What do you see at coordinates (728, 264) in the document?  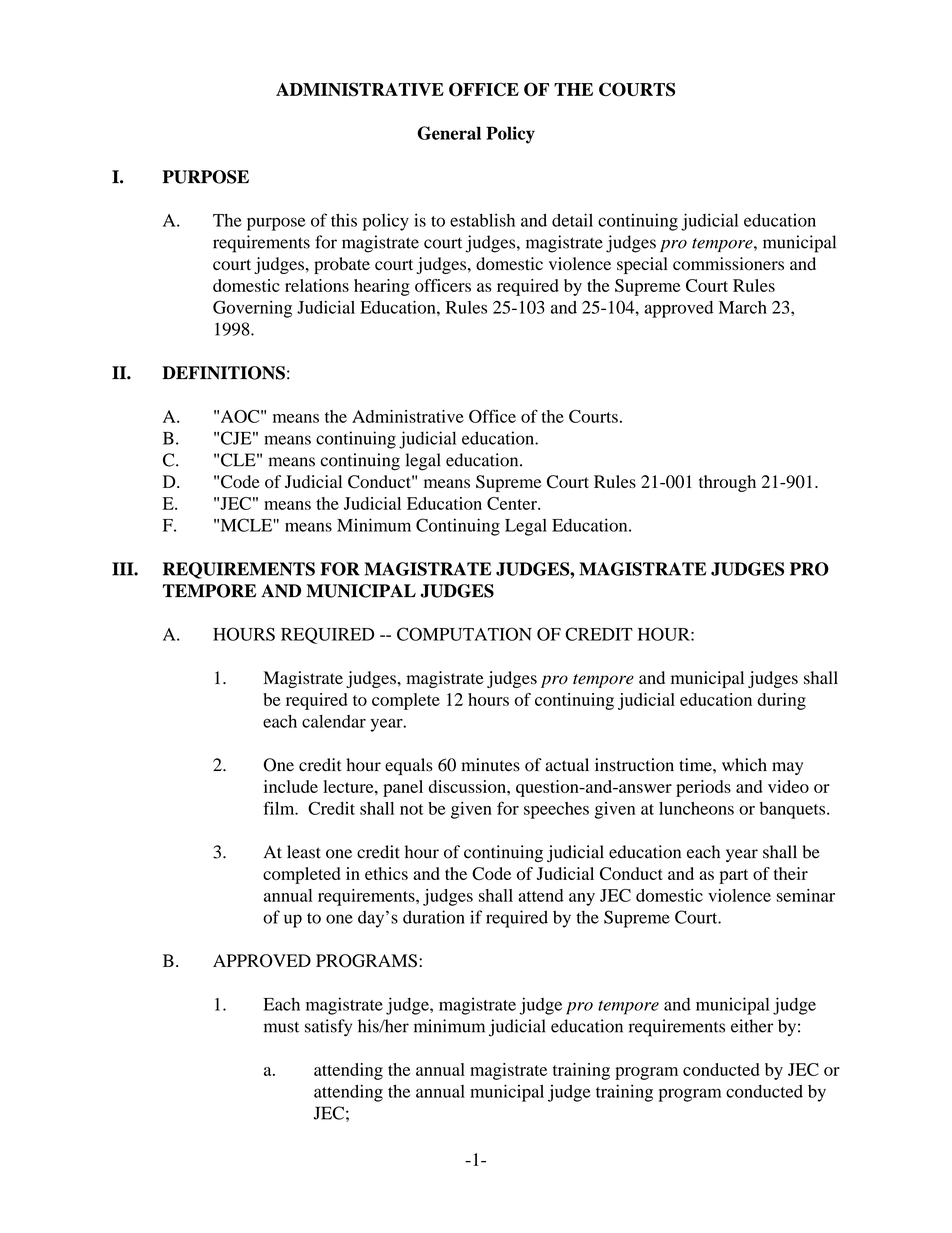 I see `commissioners` at bounding box center [728, 264].
